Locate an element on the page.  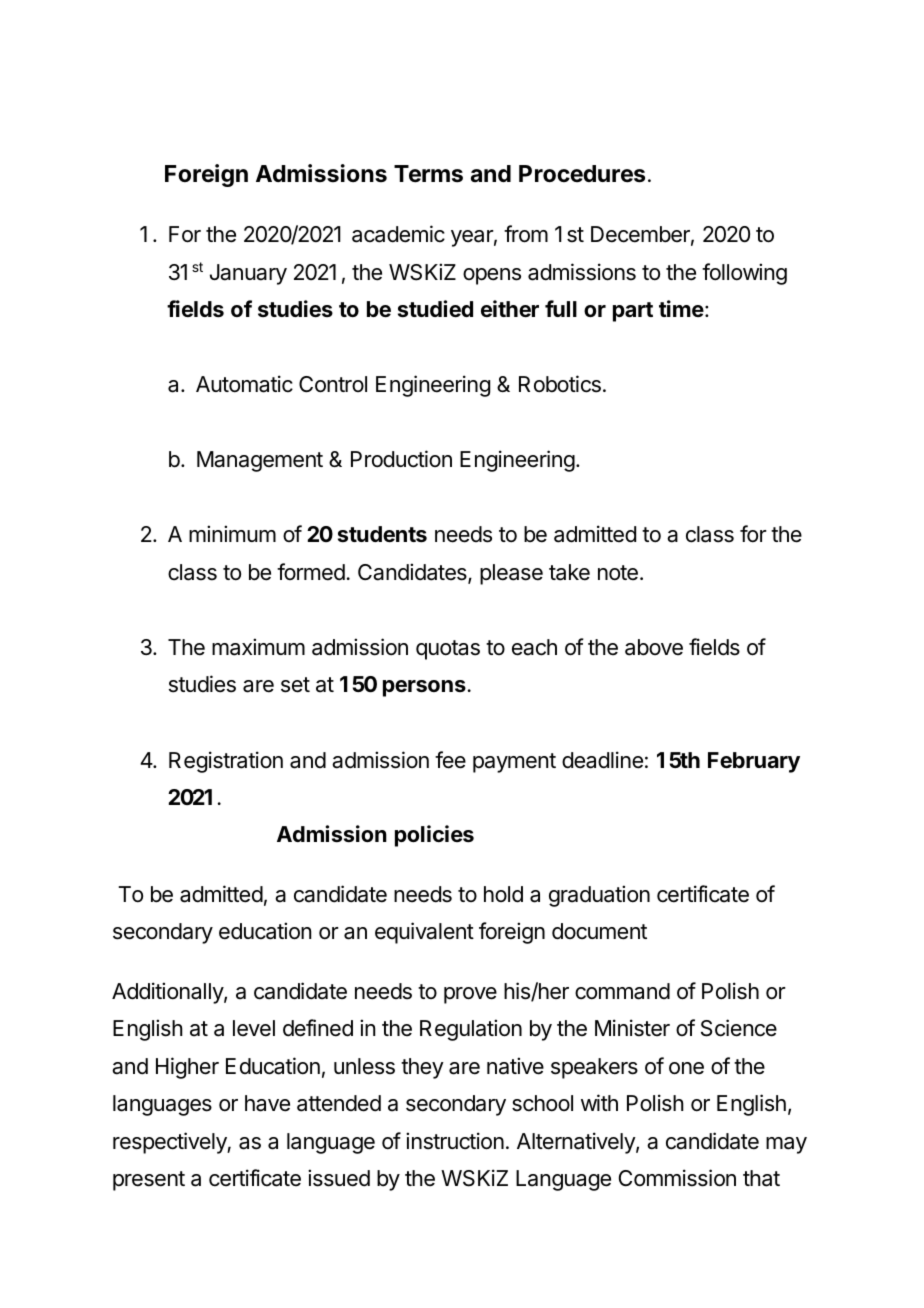
have is located at coordinates (267, 1103).
